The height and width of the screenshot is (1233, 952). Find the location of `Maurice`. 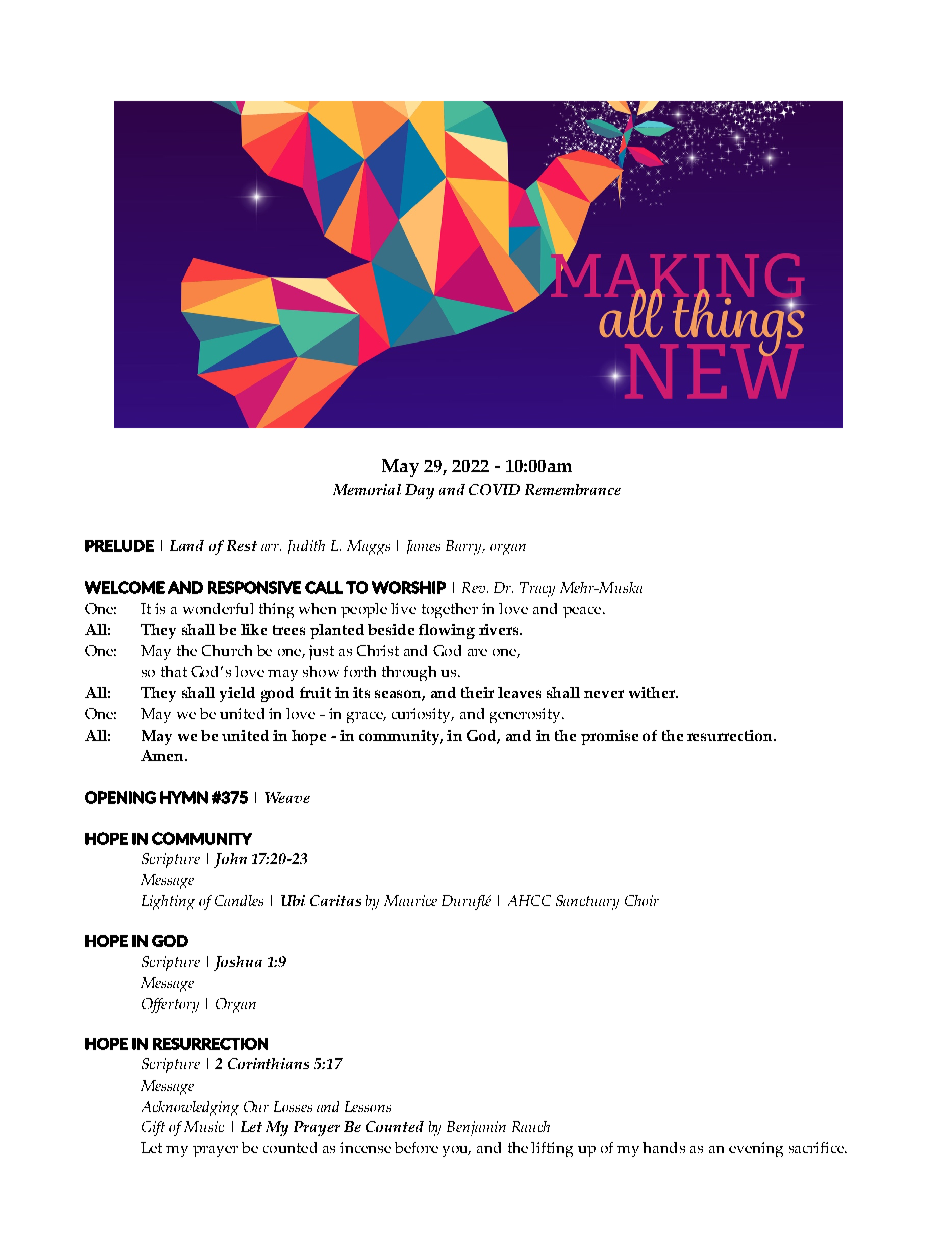

Maurice is located at coordinates (410, 900).
